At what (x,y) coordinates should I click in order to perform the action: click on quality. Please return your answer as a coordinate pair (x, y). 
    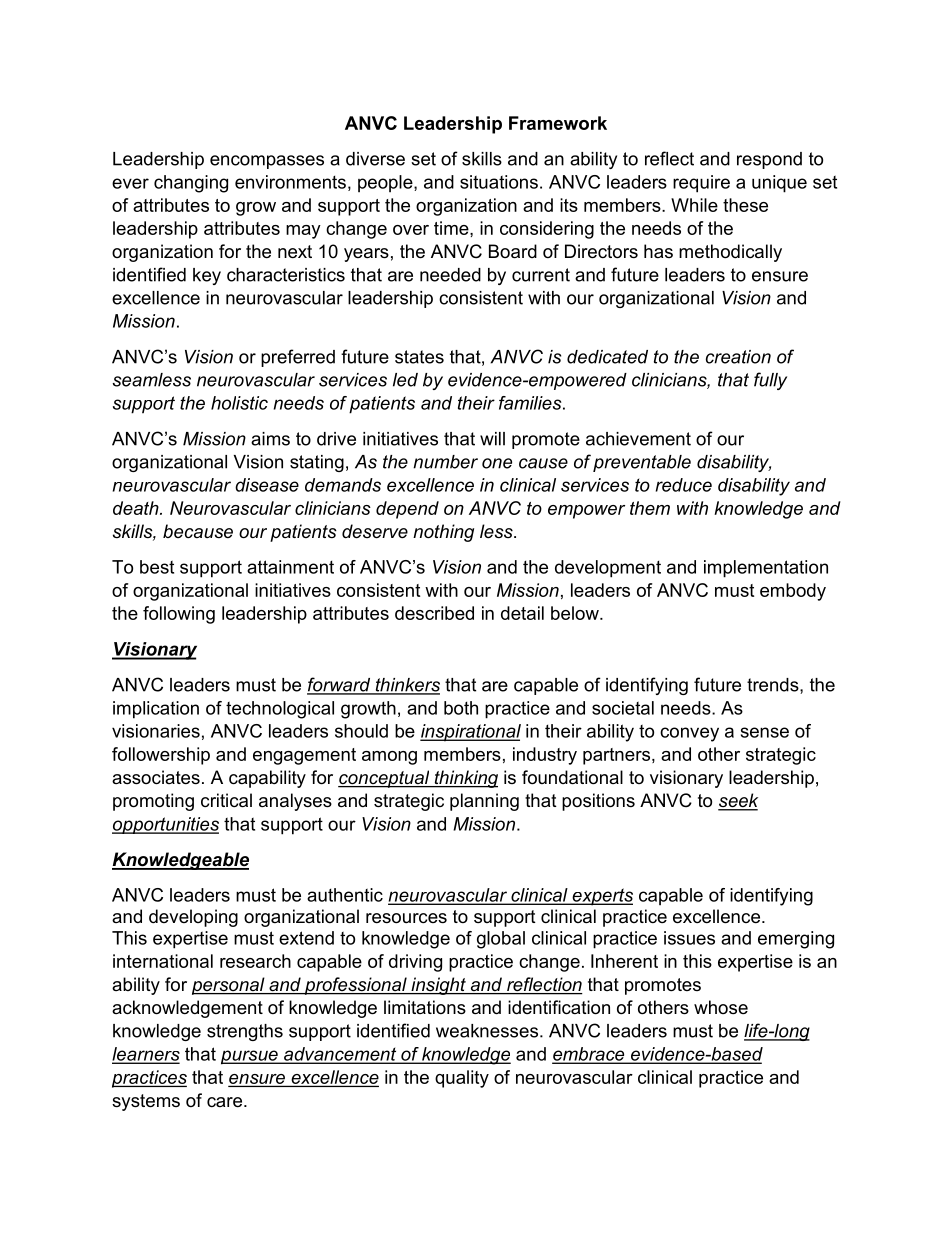
    Looking at the image, I should click on (462, 1079).
